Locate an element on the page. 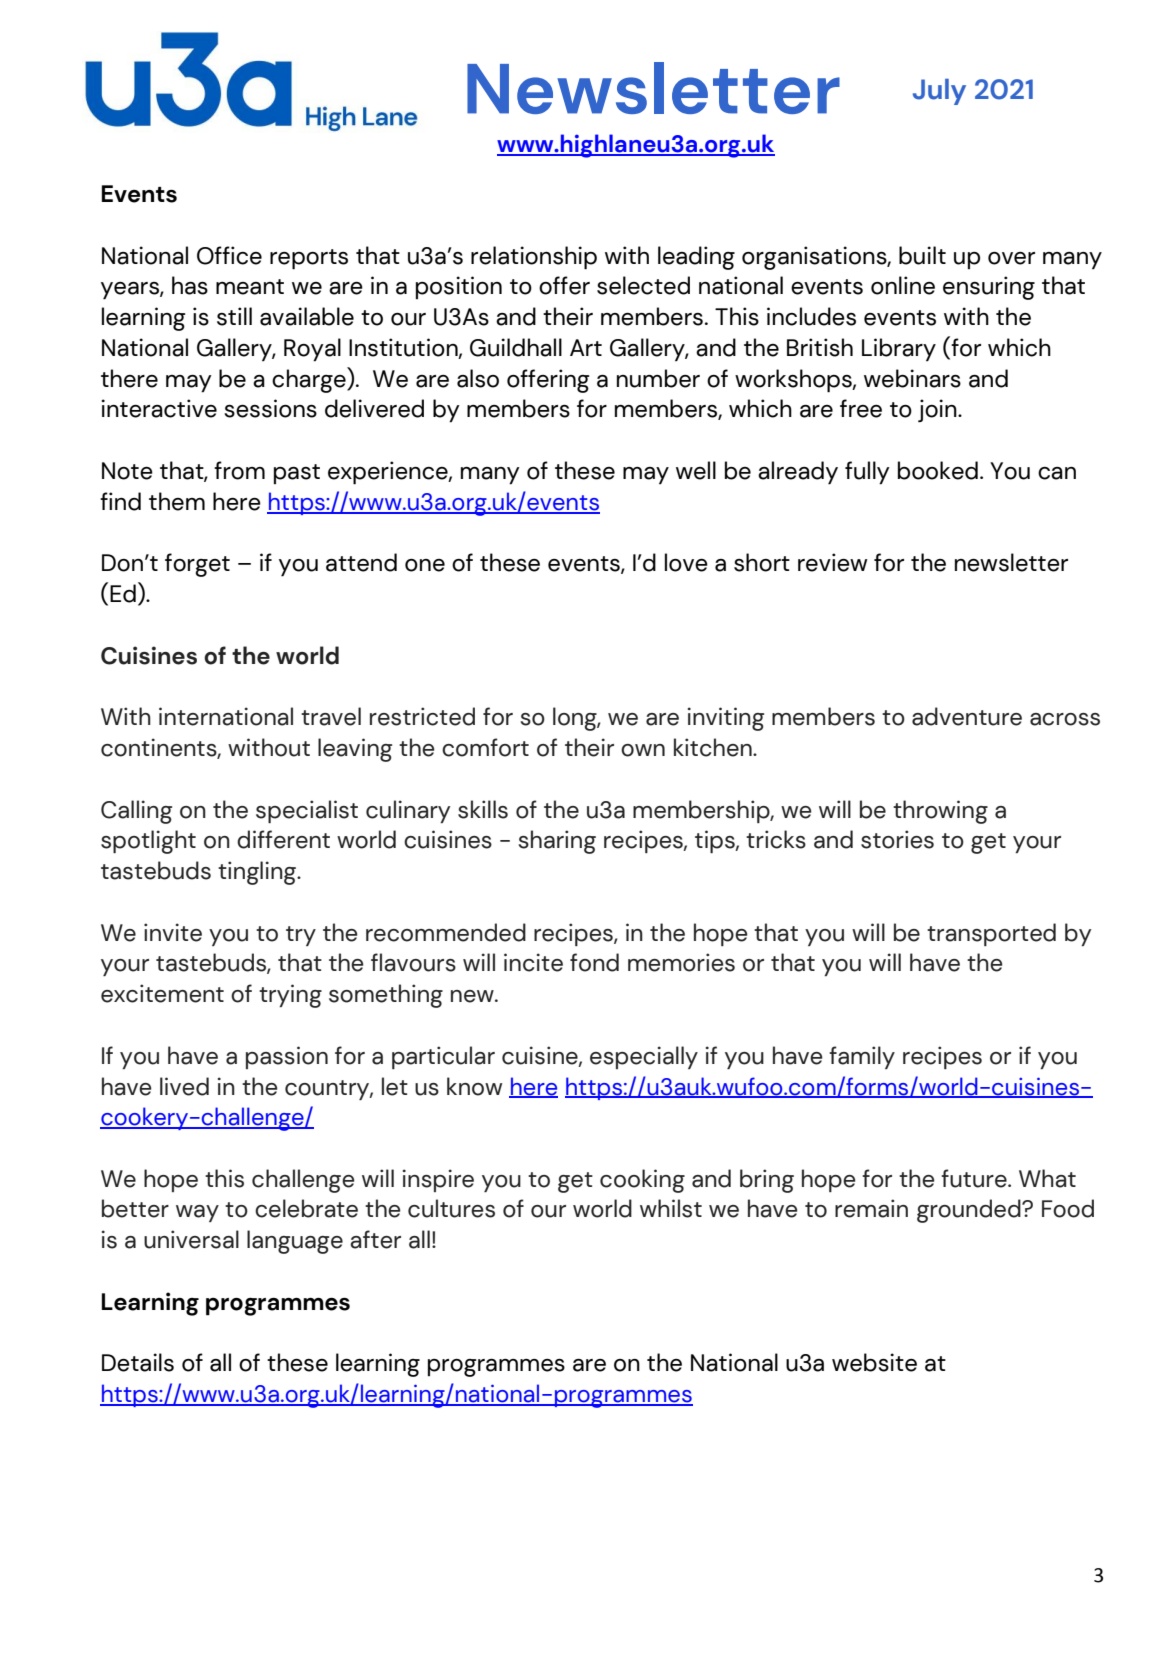 This document has height=1658, width=1172. fond is located at coordinates (594, 962).
